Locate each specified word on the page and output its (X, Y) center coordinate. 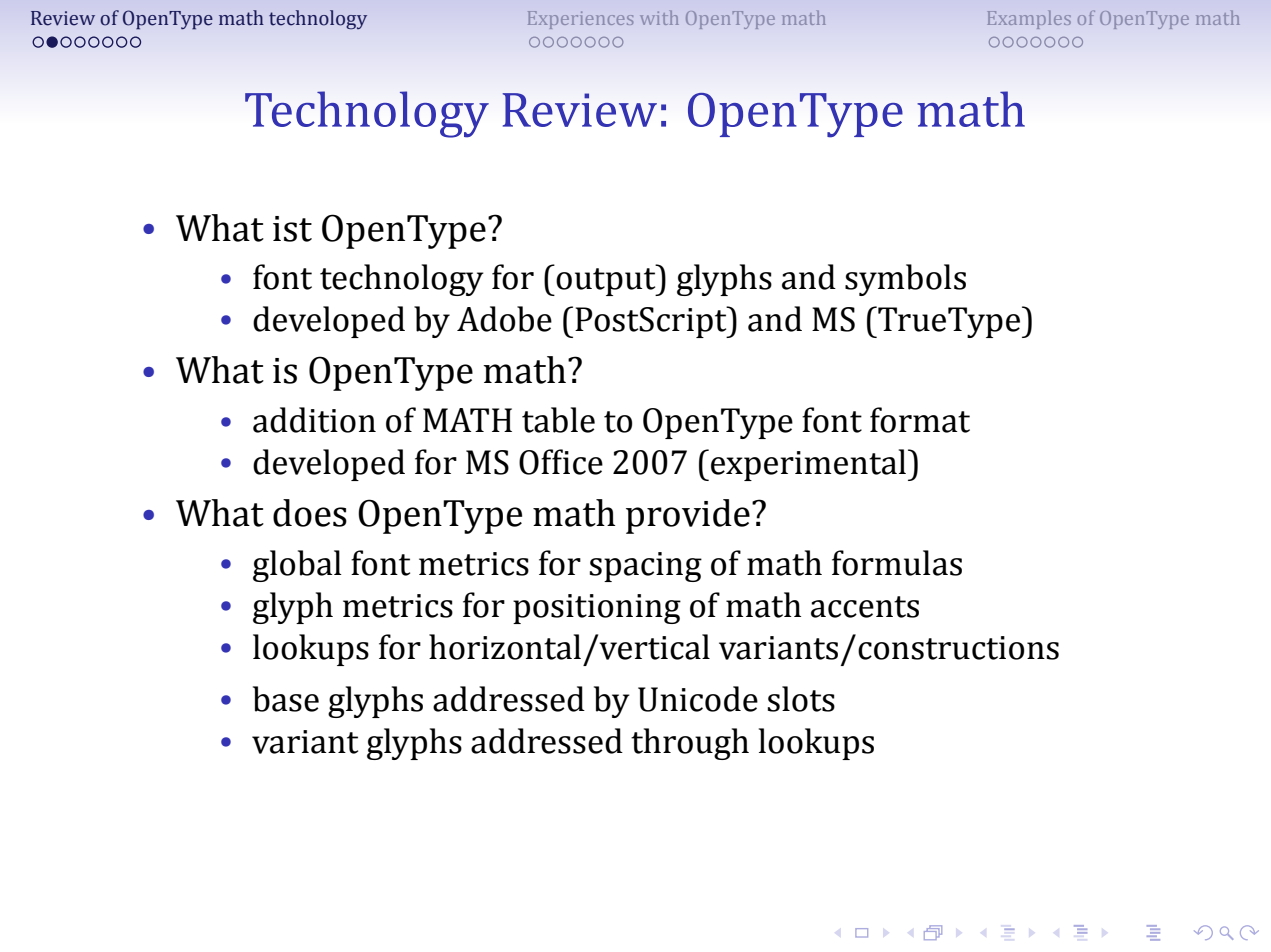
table (558, 420)
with (659, 17)
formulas (897, 563)
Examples (1029, 19)
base (286, 699)
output (606, 282)
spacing (646, 567)
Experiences (580, 20)
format (920, 420)
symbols (905, 280)
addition (314, 420)
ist (292, 229)
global (297, 566)
